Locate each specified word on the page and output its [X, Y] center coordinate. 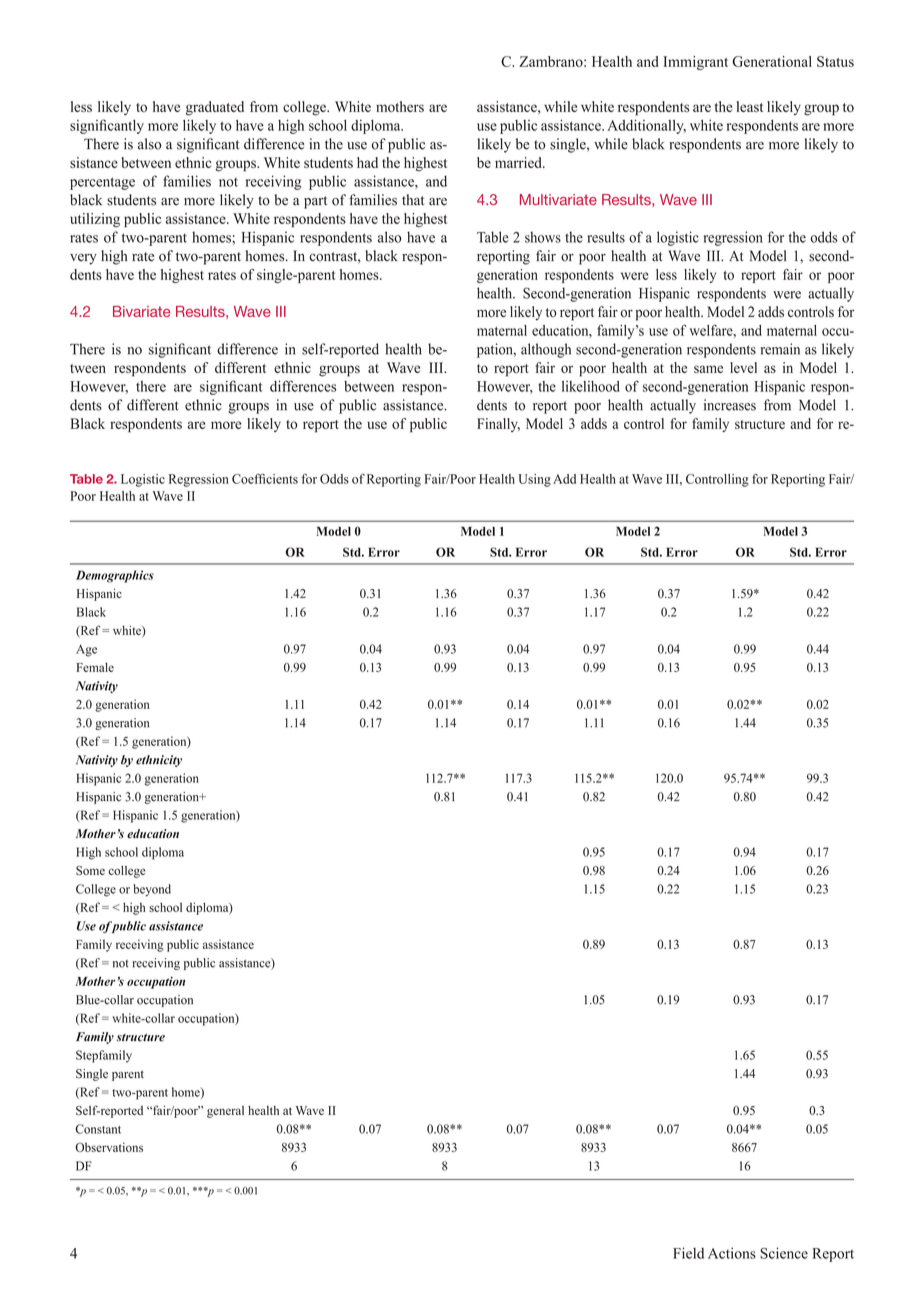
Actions [732, 1253]
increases [730, 405]
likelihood [591, 386]
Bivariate [141, 311]
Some [90, 870]
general [225, 1112]
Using [534, 480]
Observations [109, 1147]
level [743, 367]
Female [95, 667]
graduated [215, 108]
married [519, 162]
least [750, 106]
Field [688, 1253]
